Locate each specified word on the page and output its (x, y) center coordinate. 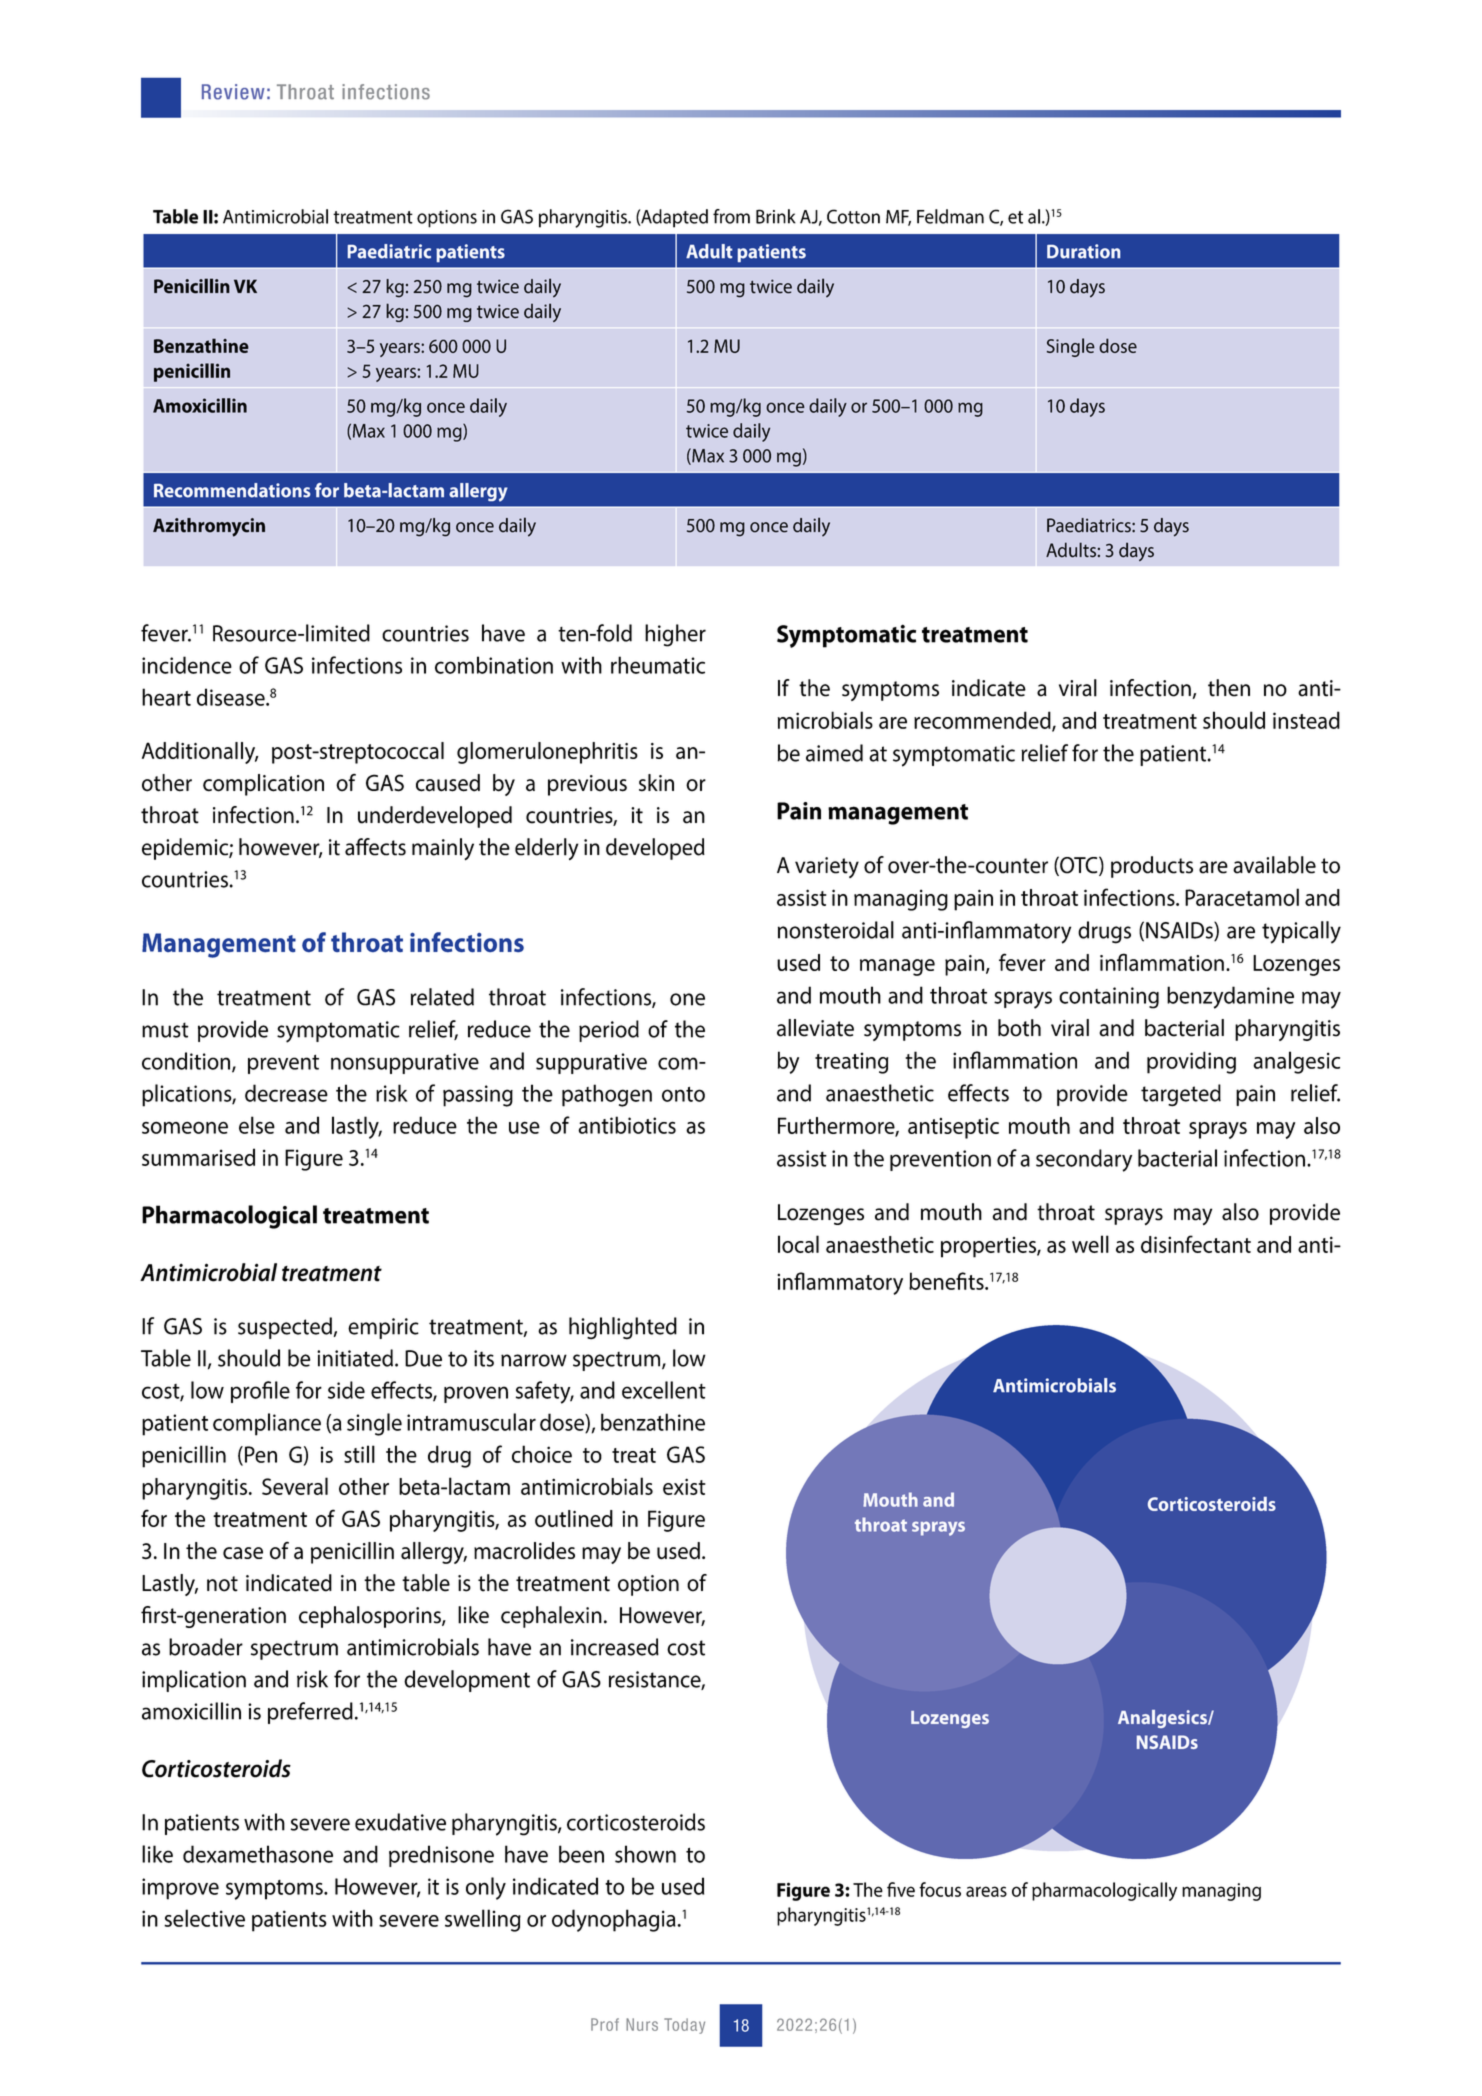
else (257, 1125)
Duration (1083, 251)
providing (1191, 1062)
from (731, 216)
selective (204, 1918)
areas (986, 1891)
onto (683, 1094)
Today (684, 2026)
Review (233, 92)
